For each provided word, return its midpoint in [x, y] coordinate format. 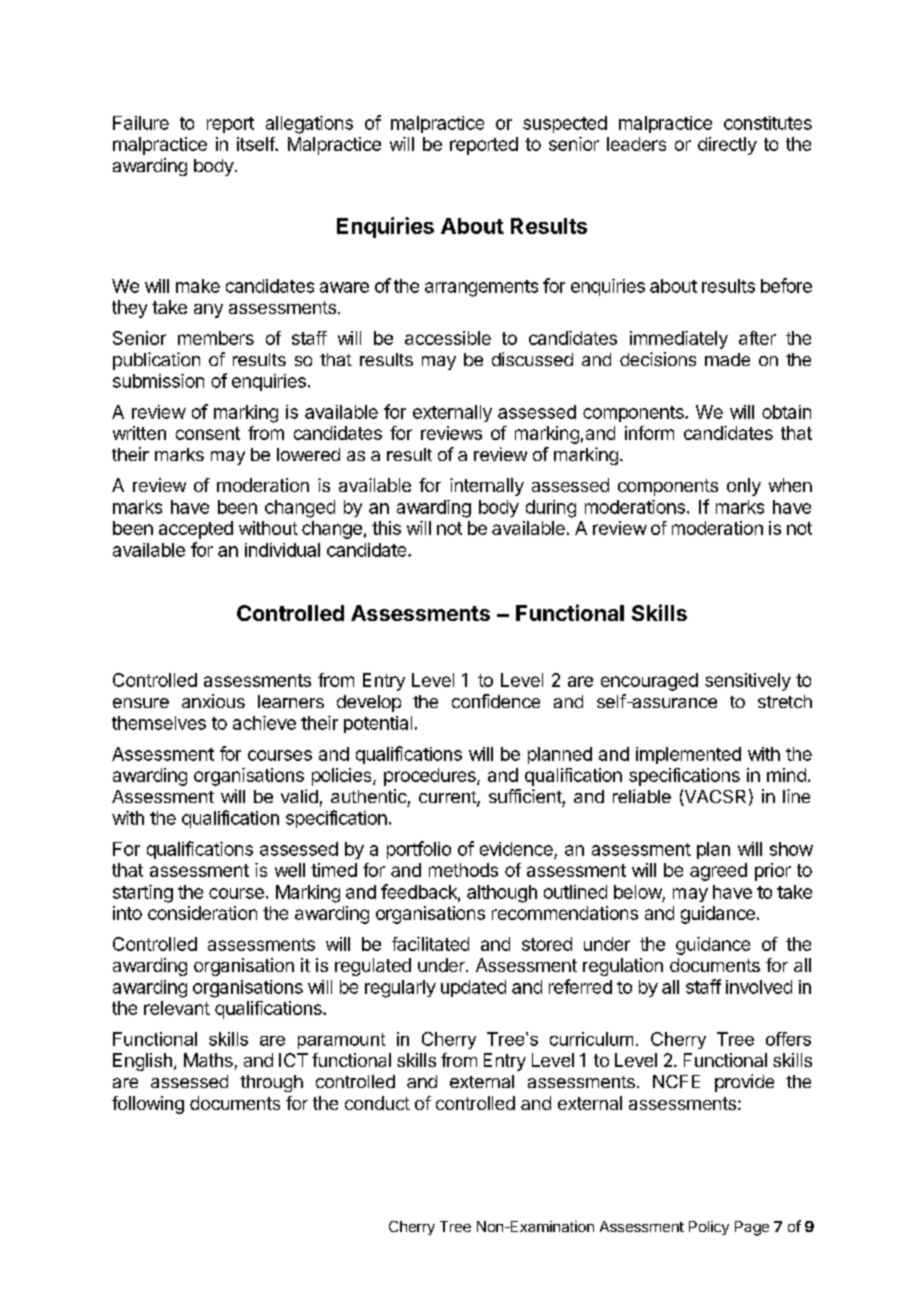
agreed [718, 872]
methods [463, 870]
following [148, 1105]
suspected [565, 124]
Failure [141, 123]
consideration [202, 913]
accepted [196, 530]
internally [487, 487]
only [744, 487]
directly [727, 146]
